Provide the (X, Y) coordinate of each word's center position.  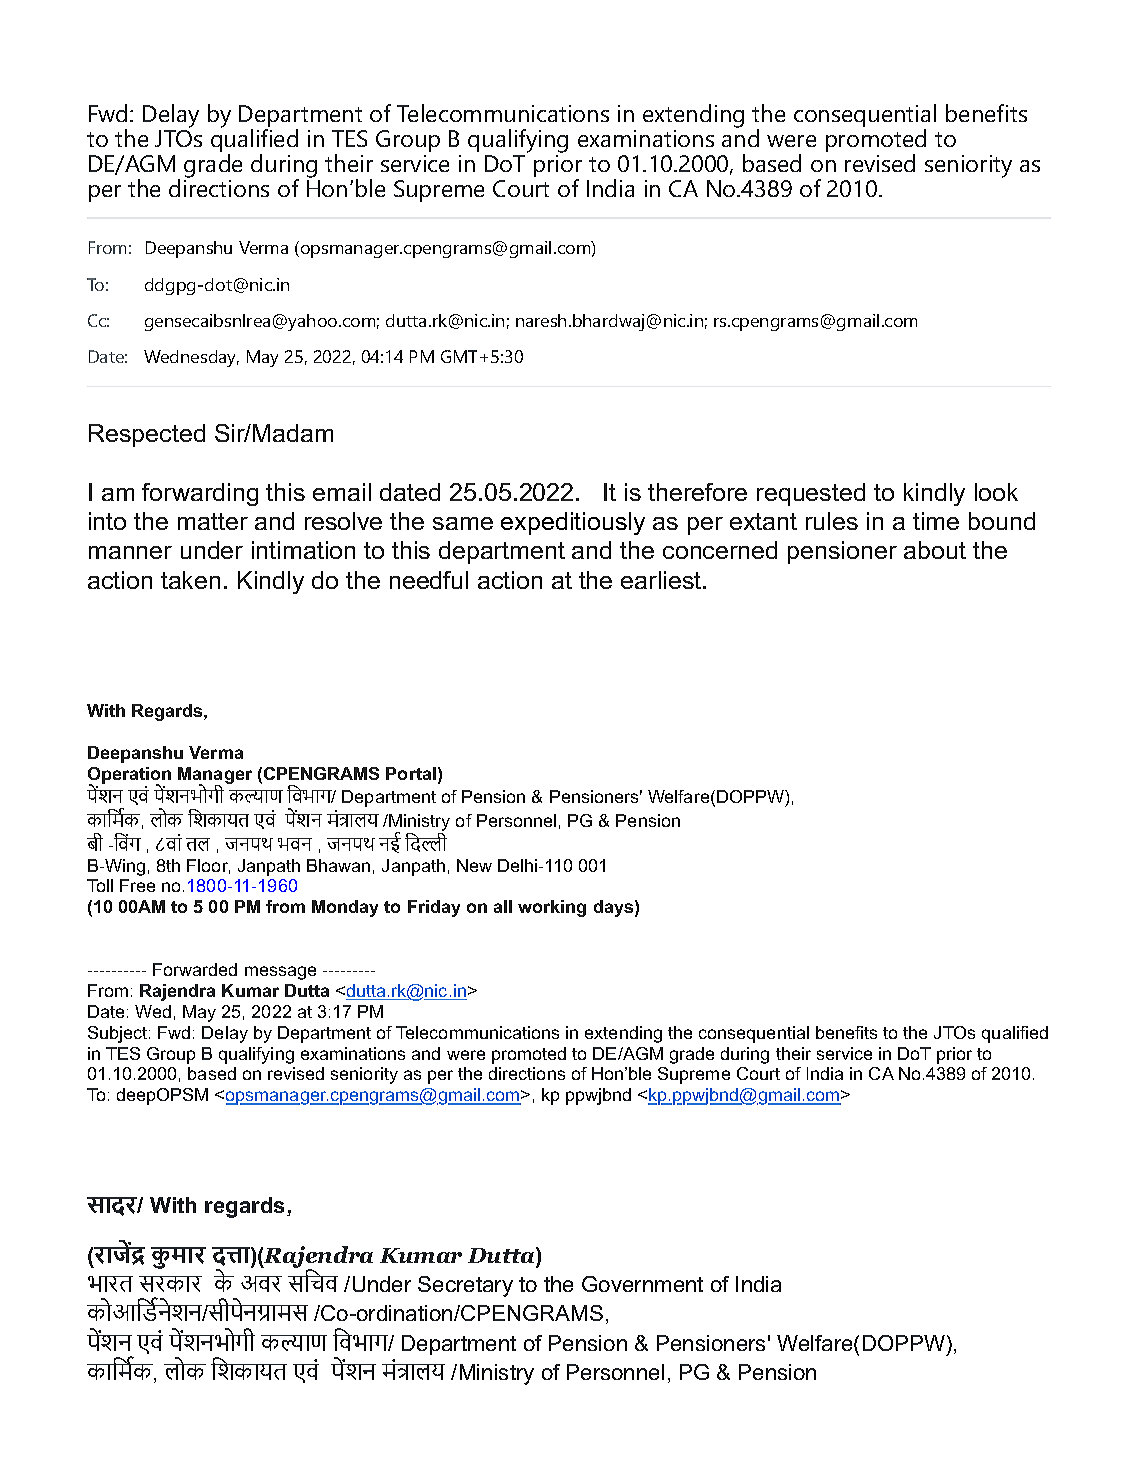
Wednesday (191, 358)
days (613, 908)
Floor (208, 866)
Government (642, 1284)
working (552, 908)
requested (811, 494)
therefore (697, 492)
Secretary (465, 1286)
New (474, 865)
